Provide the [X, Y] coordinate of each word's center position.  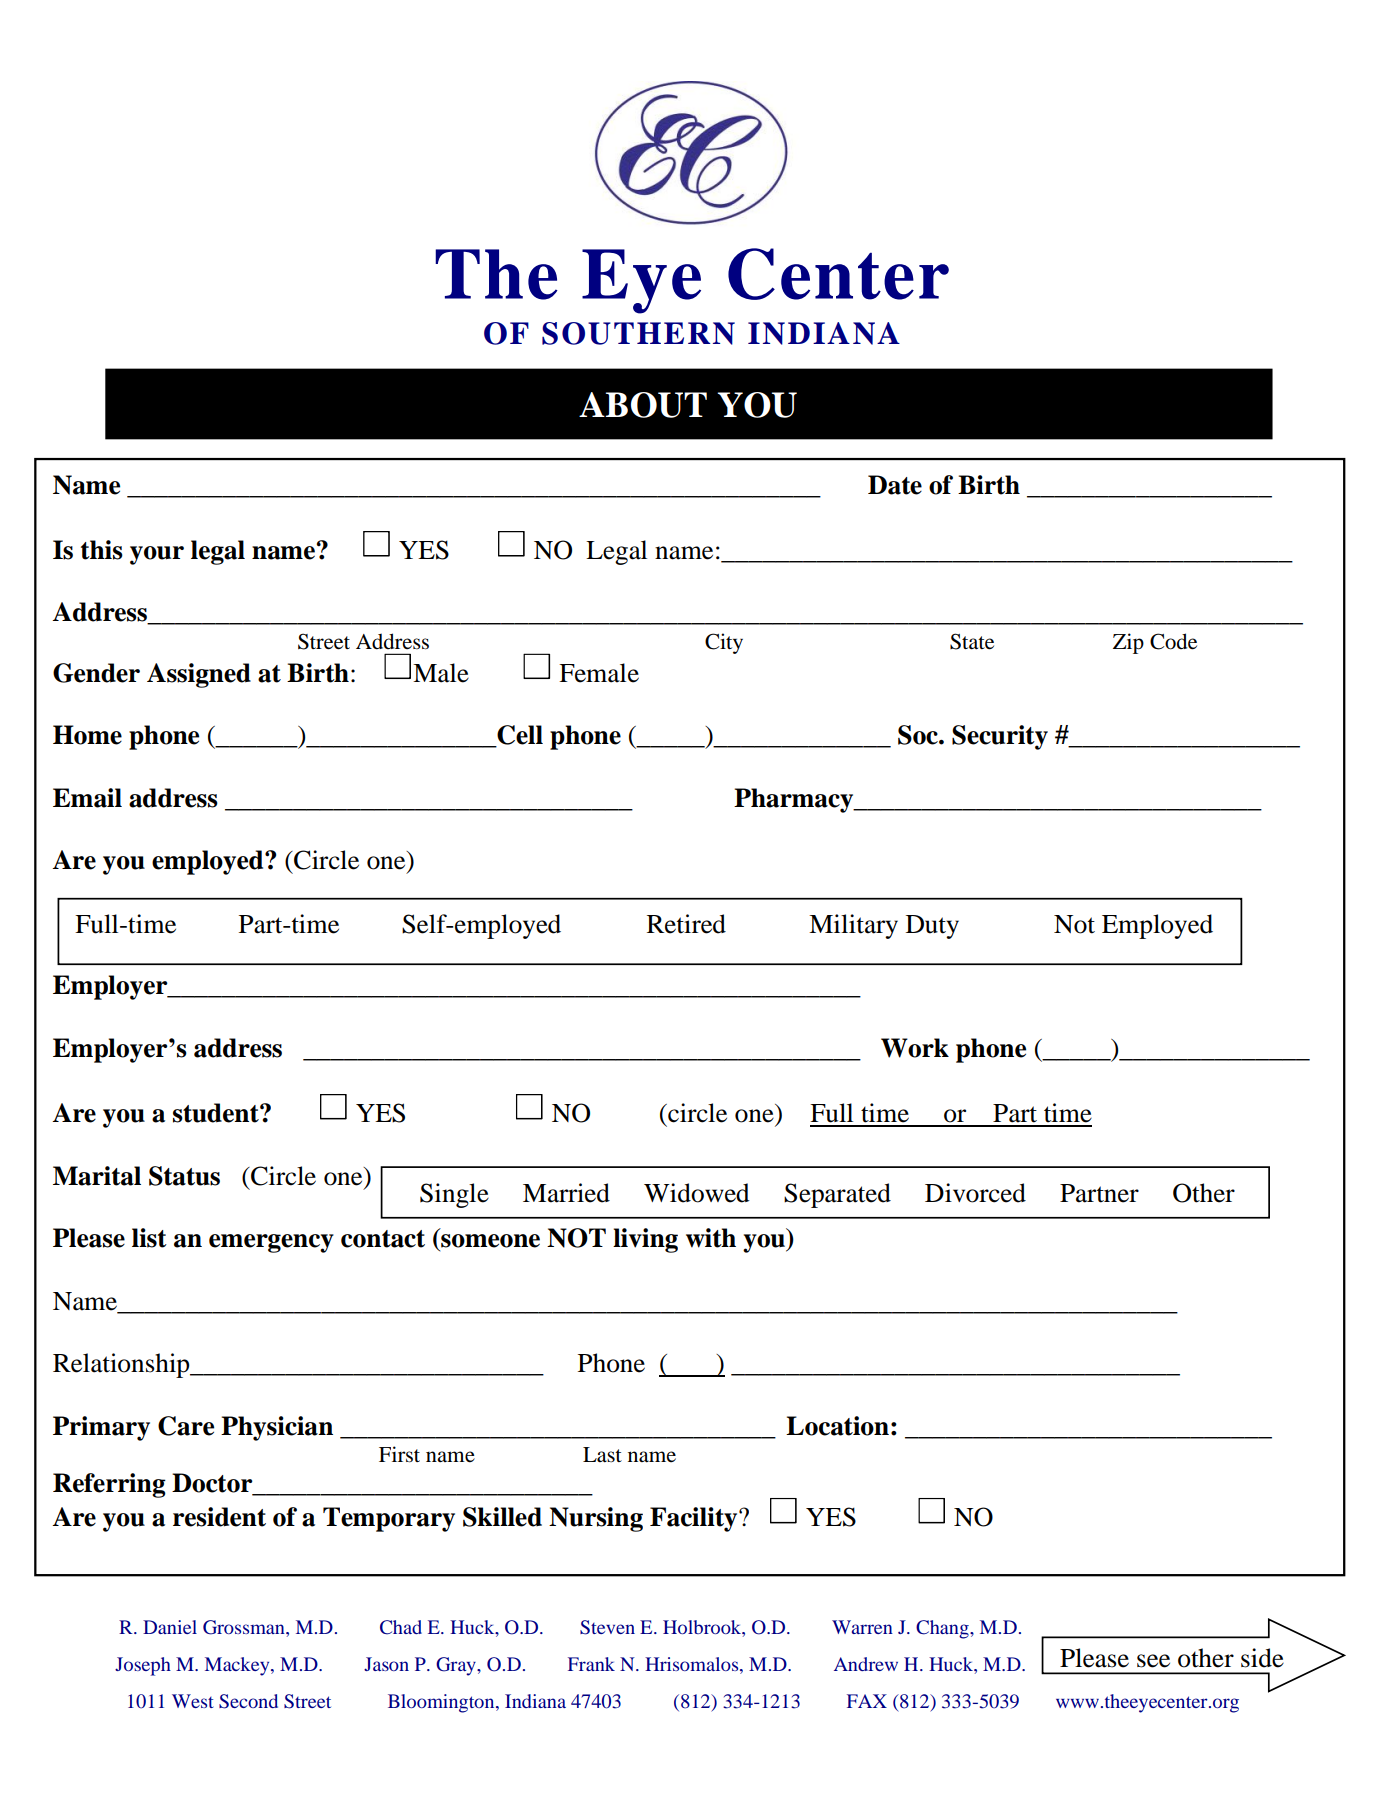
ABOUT [643, 405]
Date [895, 485]
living [645, 1240]
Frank [591, 1664]
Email [87, 798]
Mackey [238, 1666]
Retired [686, 924]
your [157, 555]
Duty [932, 927]
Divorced [975, 1193]
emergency [271, 1243]
